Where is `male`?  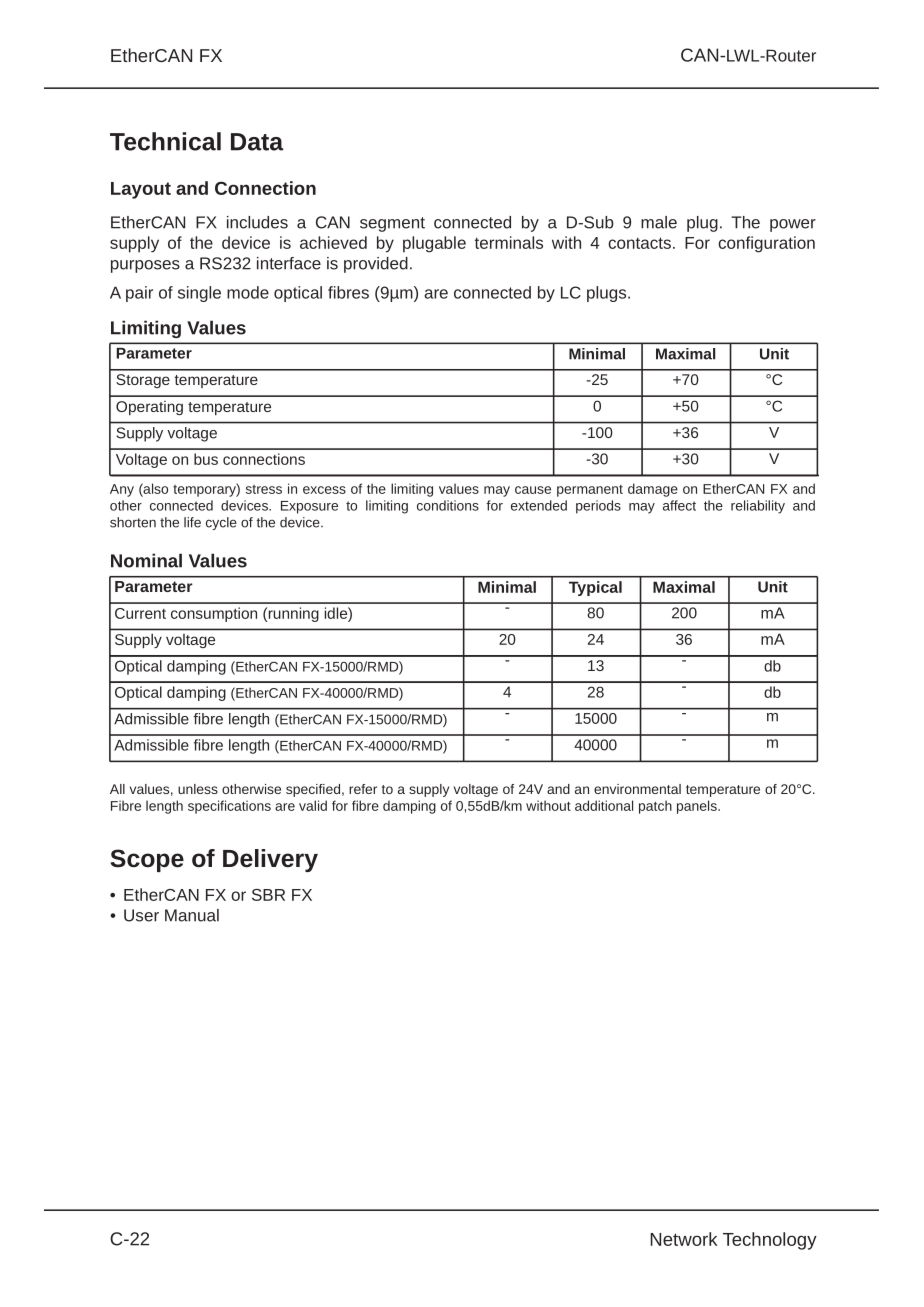
male is located at coordinates (659, 222).
